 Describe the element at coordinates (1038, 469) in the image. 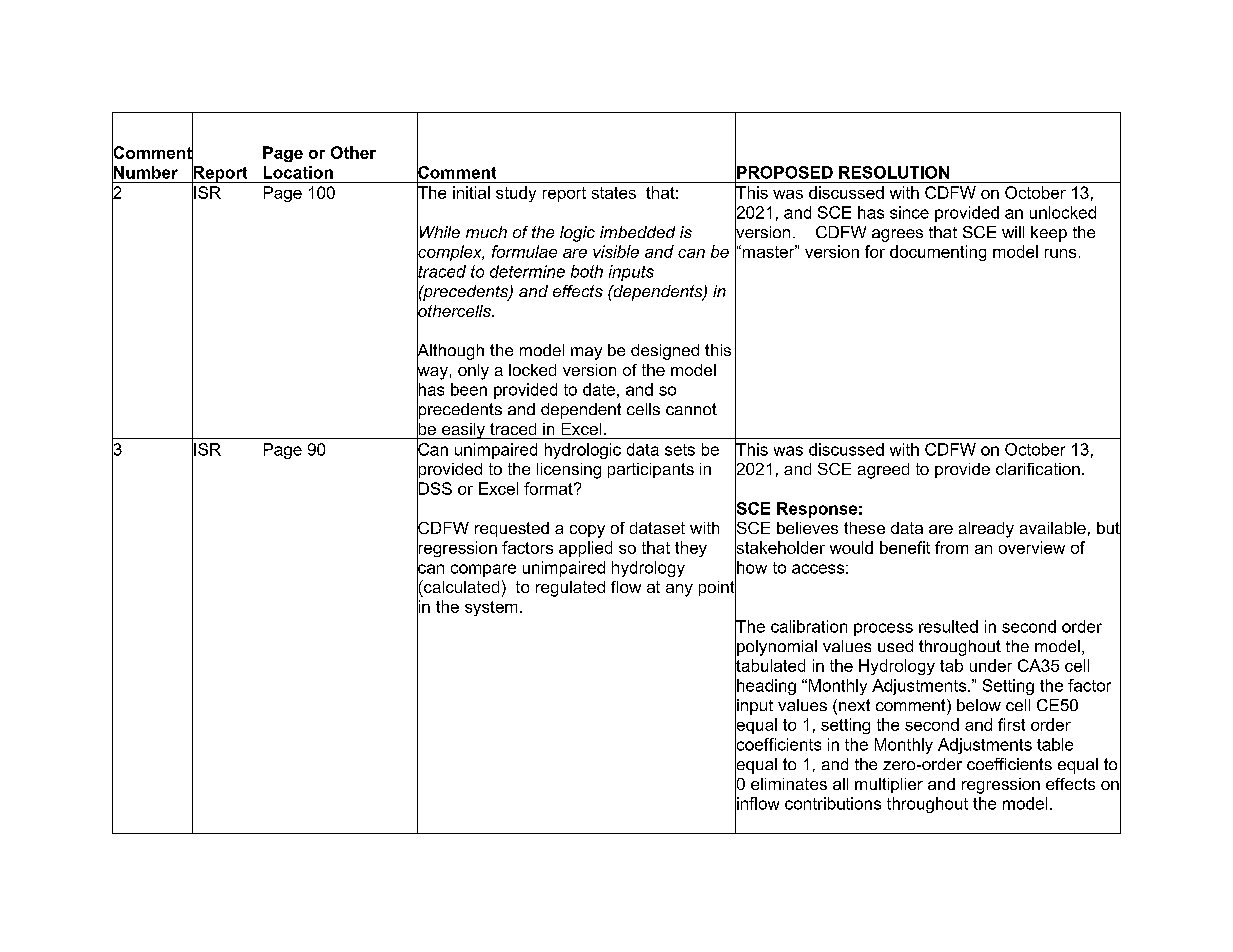

I see `clarification` at that location.
